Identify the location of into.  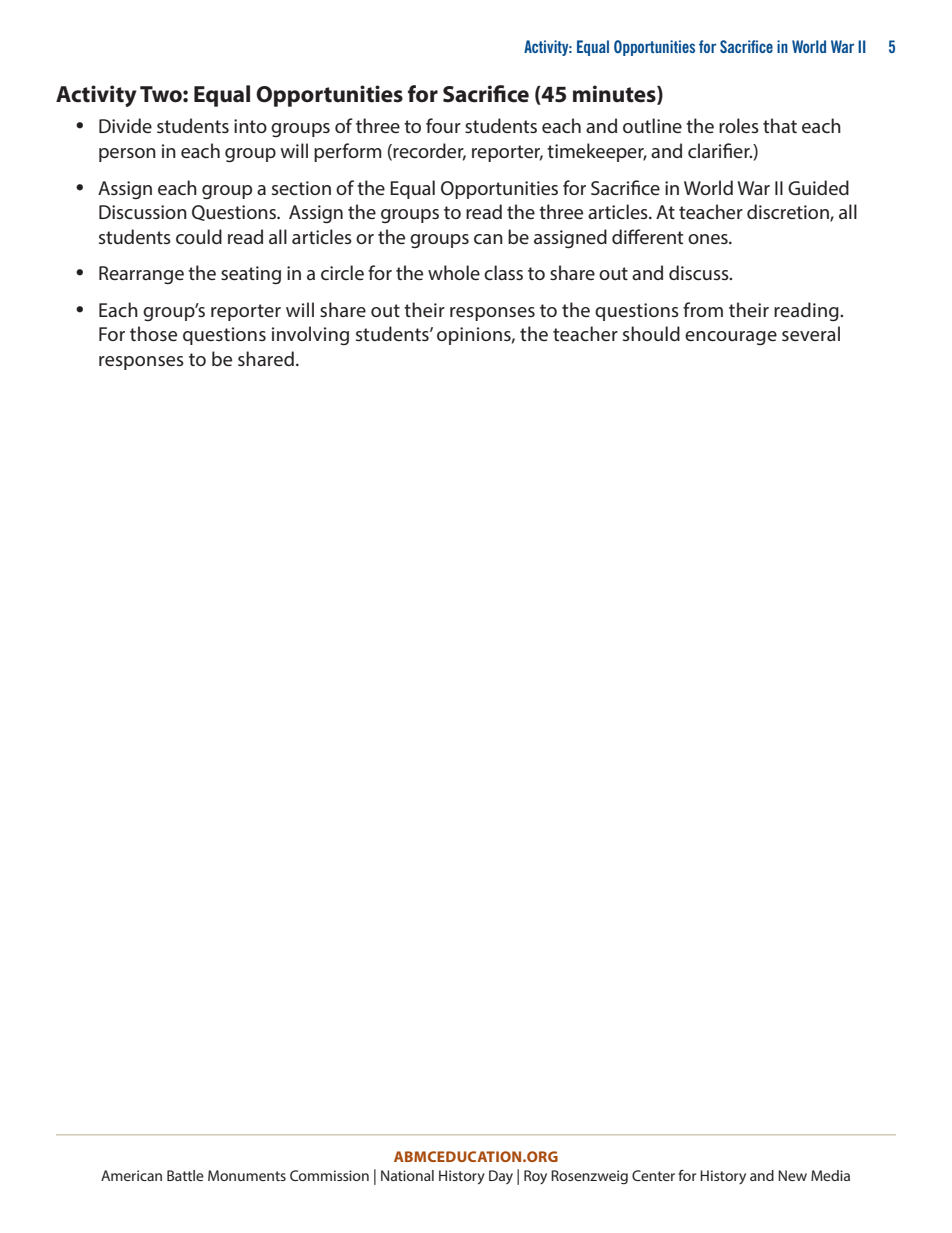
(250, 126).
